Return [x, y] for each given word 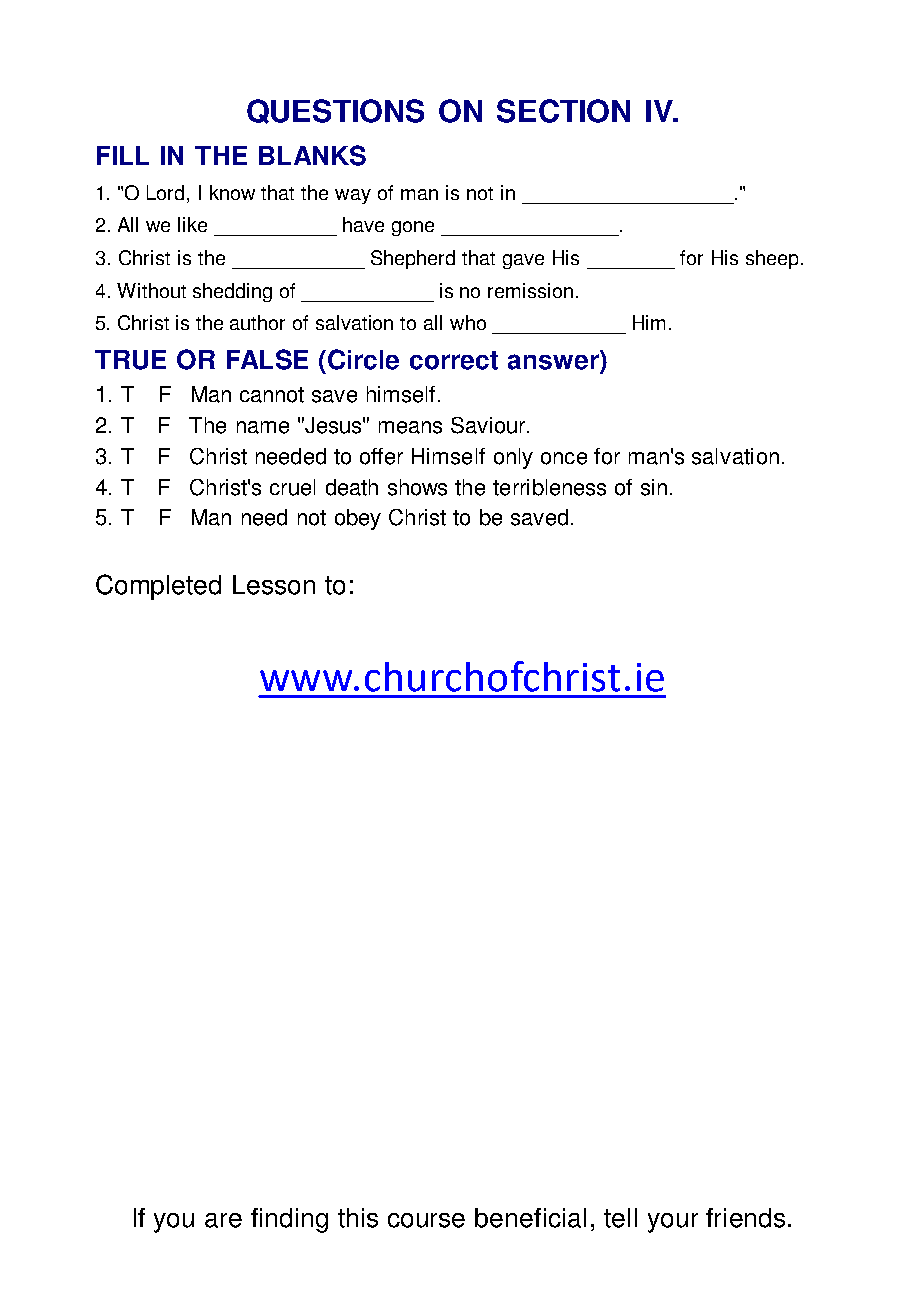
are [223, 1220]
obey [358, 519]
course [426, 1220]
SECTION [563, 111]
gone [413, 228]
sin [654, 487]
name [263, 427]
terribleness [549, 487]
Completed [158, 587]
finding [289, 1220]
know [232, 192]
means [410, 427]
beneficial [530, 1218]
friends [745, 1218]
